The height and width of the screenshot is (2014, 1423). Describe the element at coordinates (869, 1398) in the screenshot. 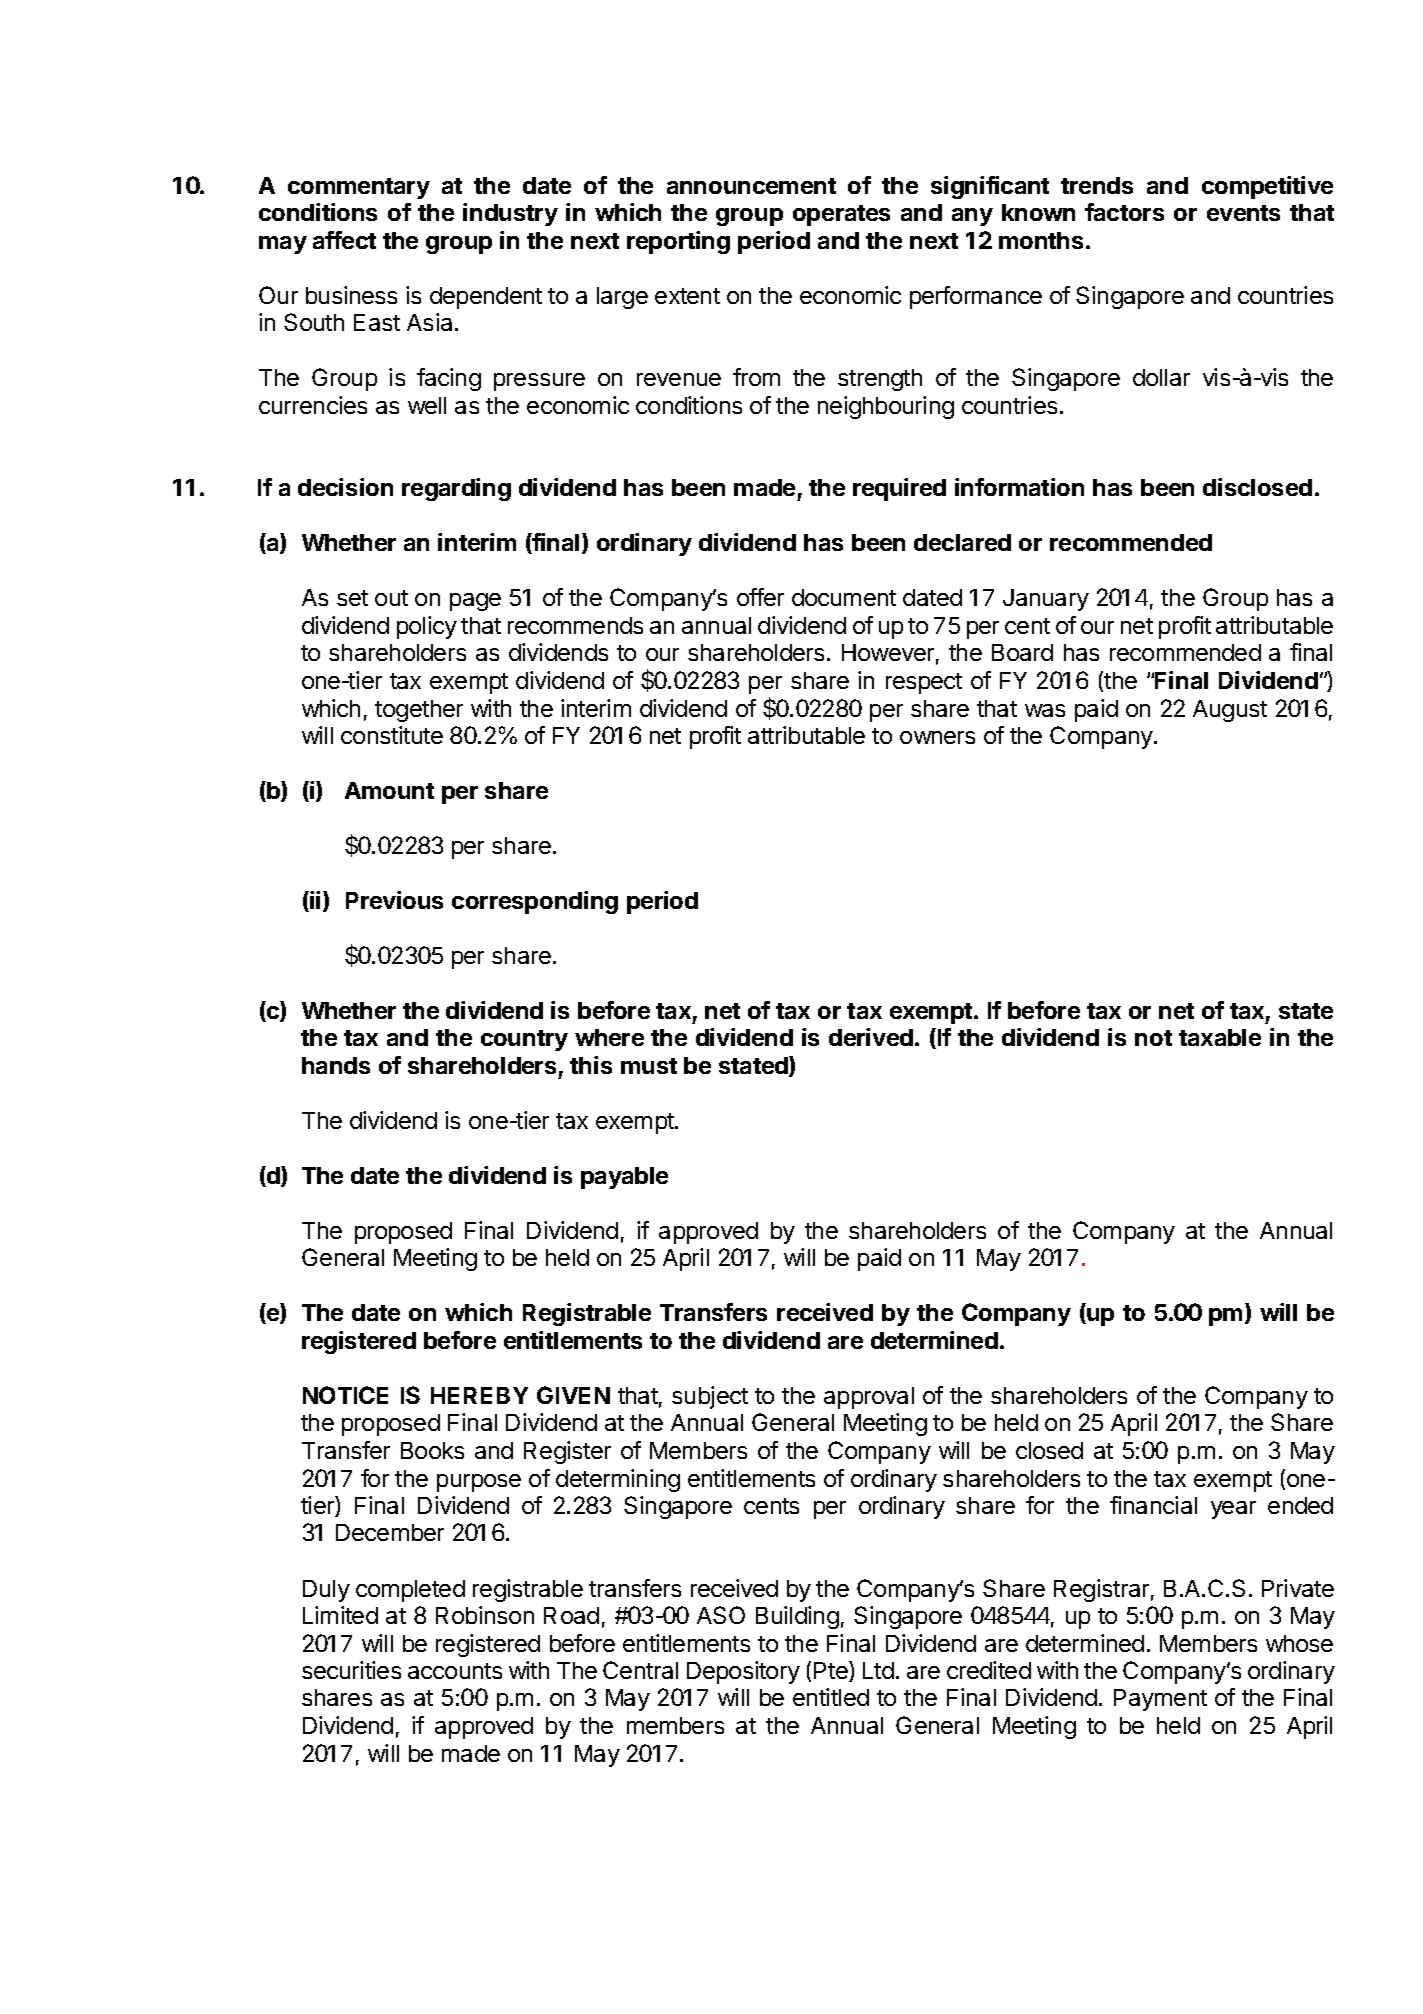

I see `approval` at that location.
